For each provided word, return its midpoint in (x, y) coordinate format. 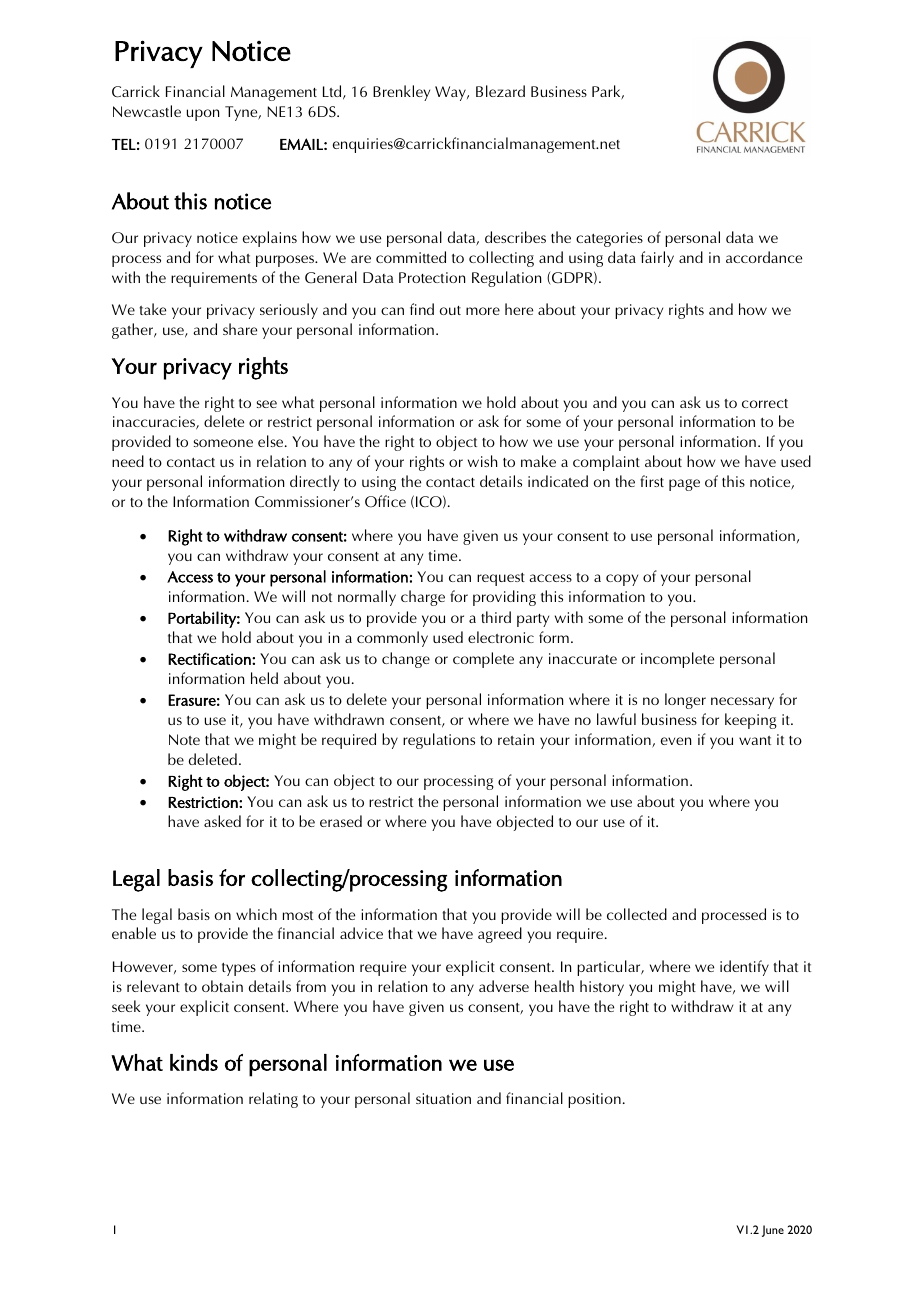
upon (203, 115)
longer (685, 701)
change (406, 660)
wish (482, 461)
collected (637, 914)
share (240, 329)
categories (609, 239)
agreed (500, 935)
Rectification (210, 658)
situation (443, 1098)
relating (273, 1100)
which (256, 914)
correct (765, 403)
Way (451, 93)
